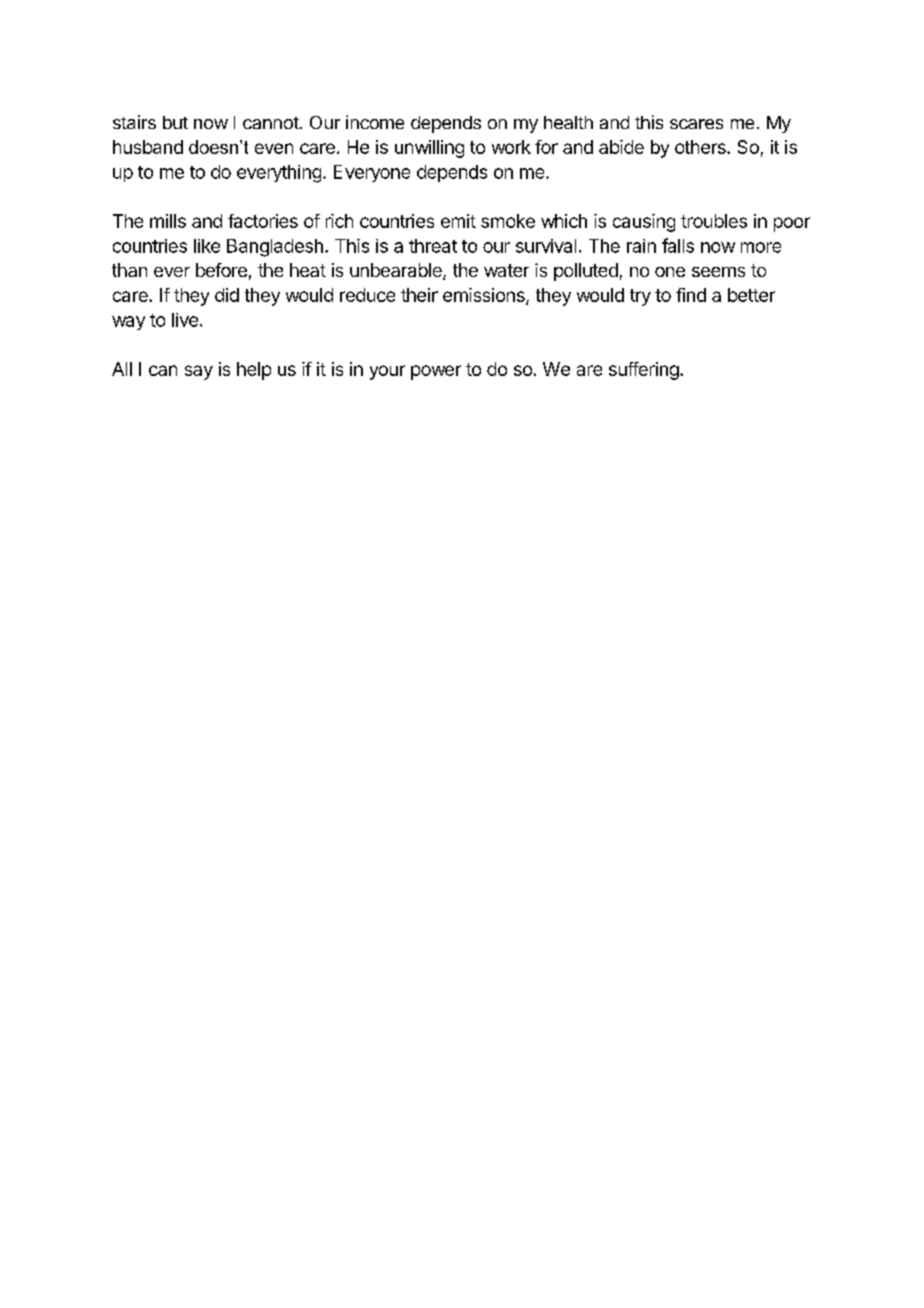  Describe the element at coordinates (199, 372) in the screenshot. I see `say` at that location.
